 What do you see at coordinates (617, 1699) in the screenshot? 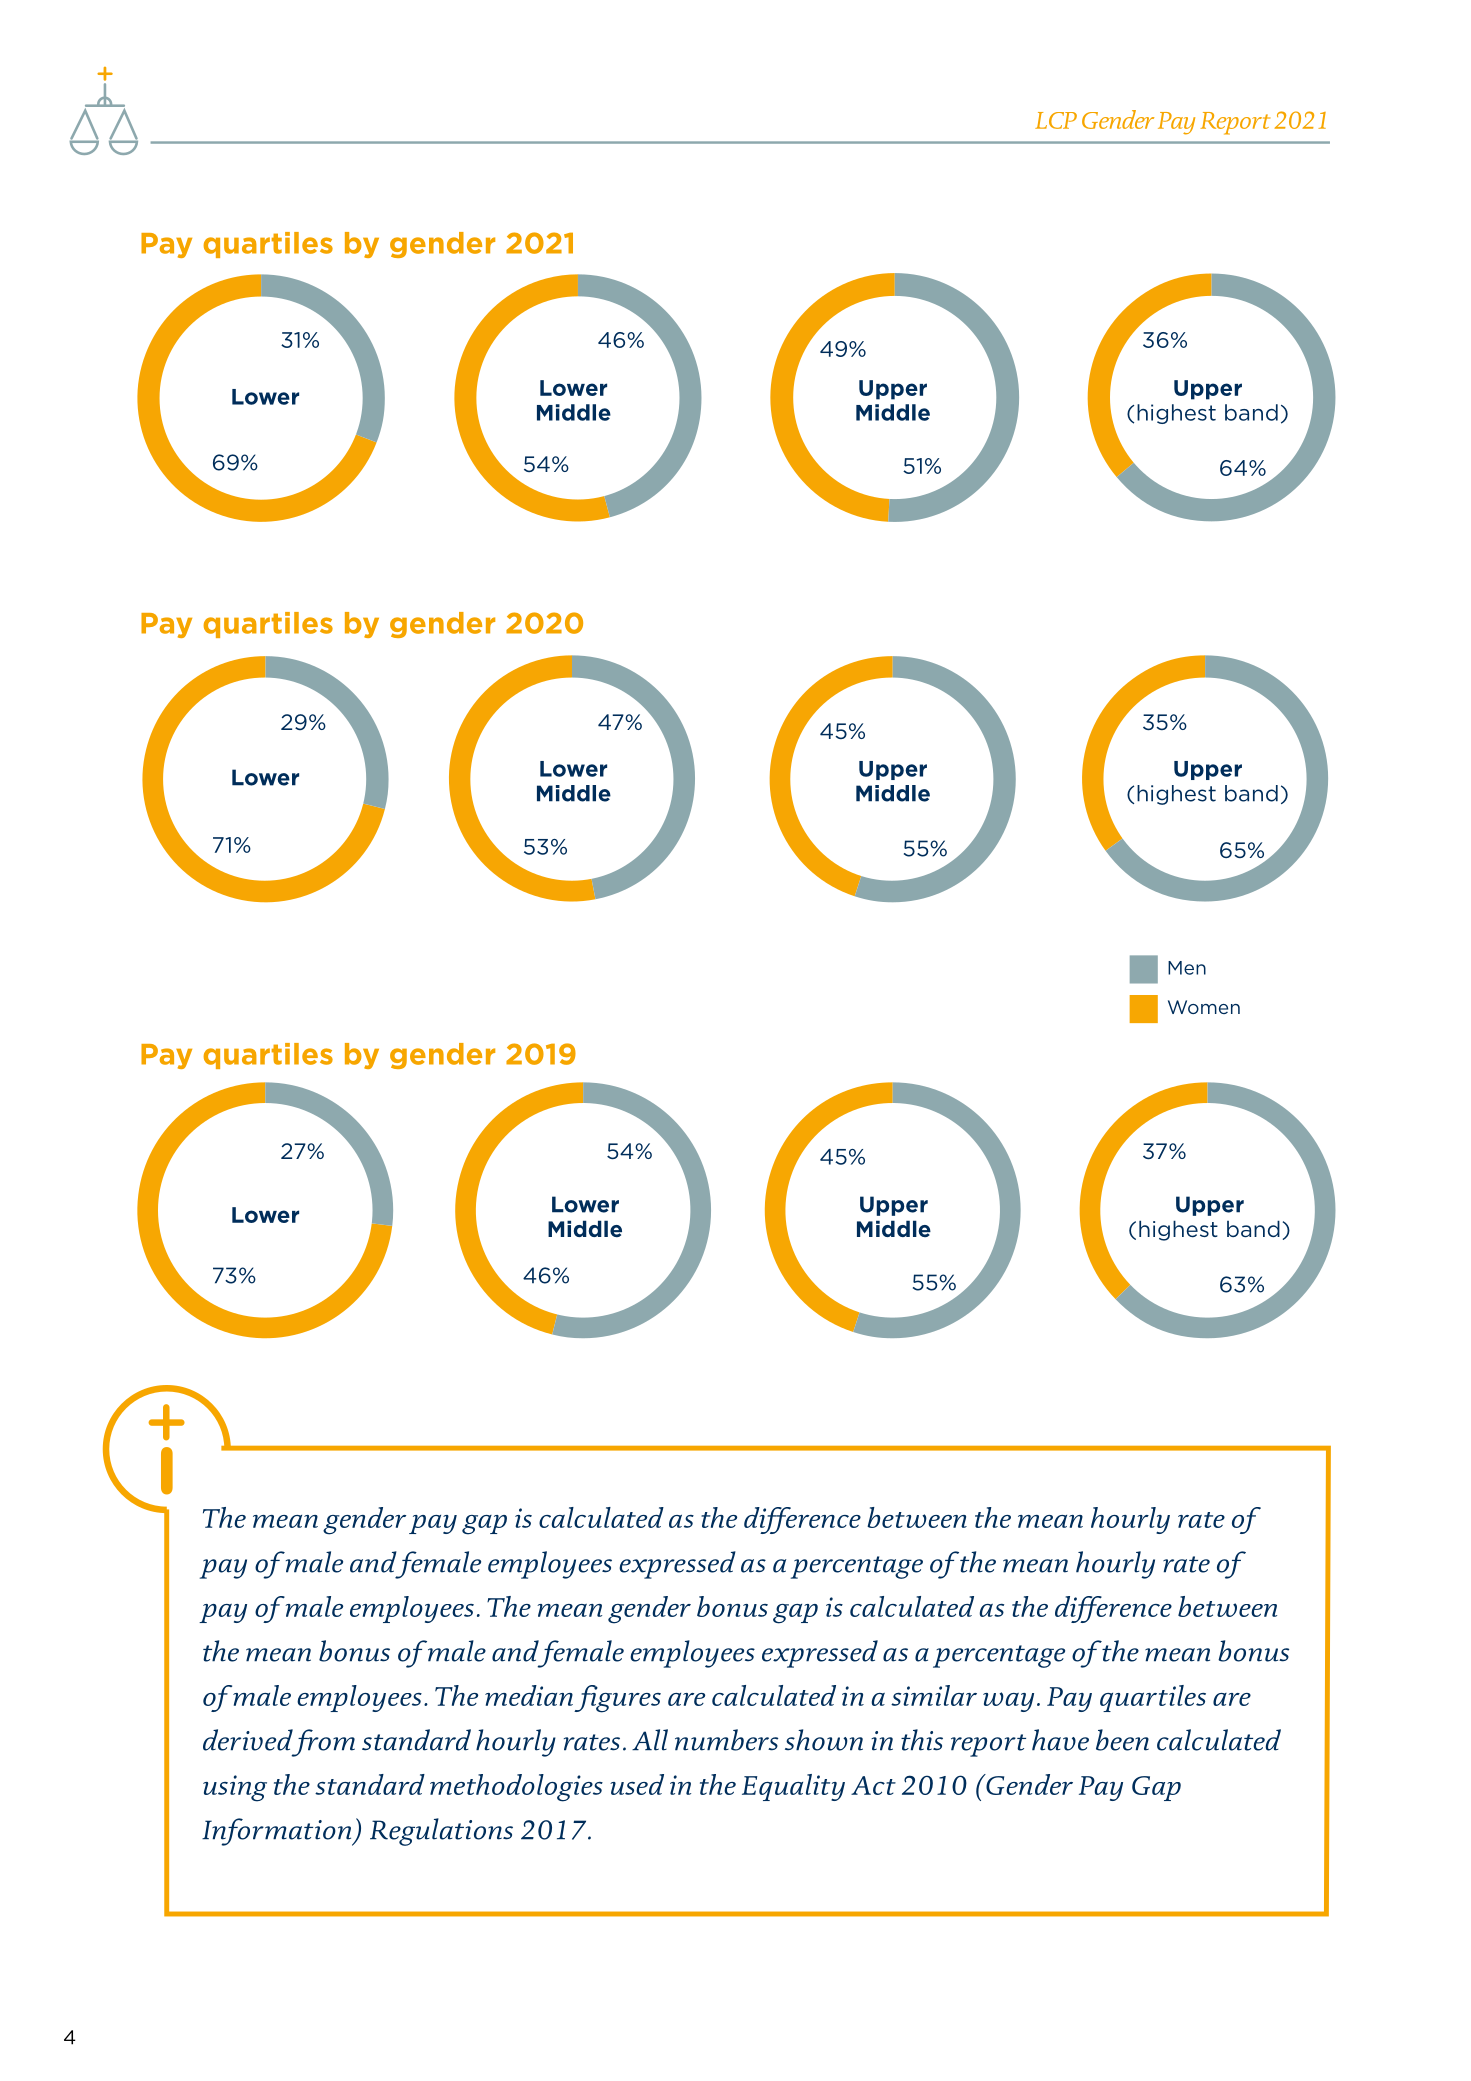
I see `figures` at bounding box center [617, 1699].
